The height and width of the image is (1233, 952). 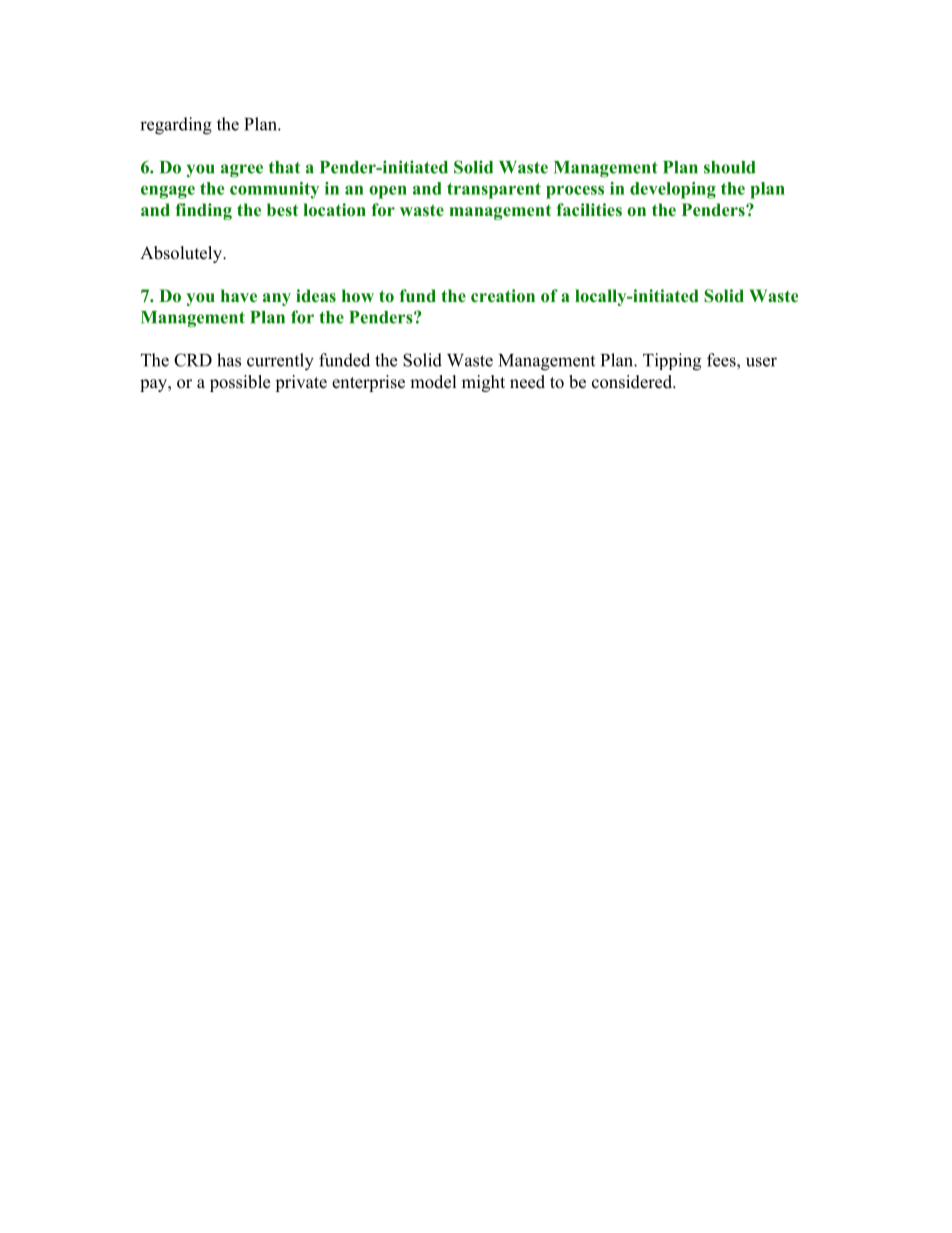 I want to click on Absolutely, so click(x=182, y=254).
